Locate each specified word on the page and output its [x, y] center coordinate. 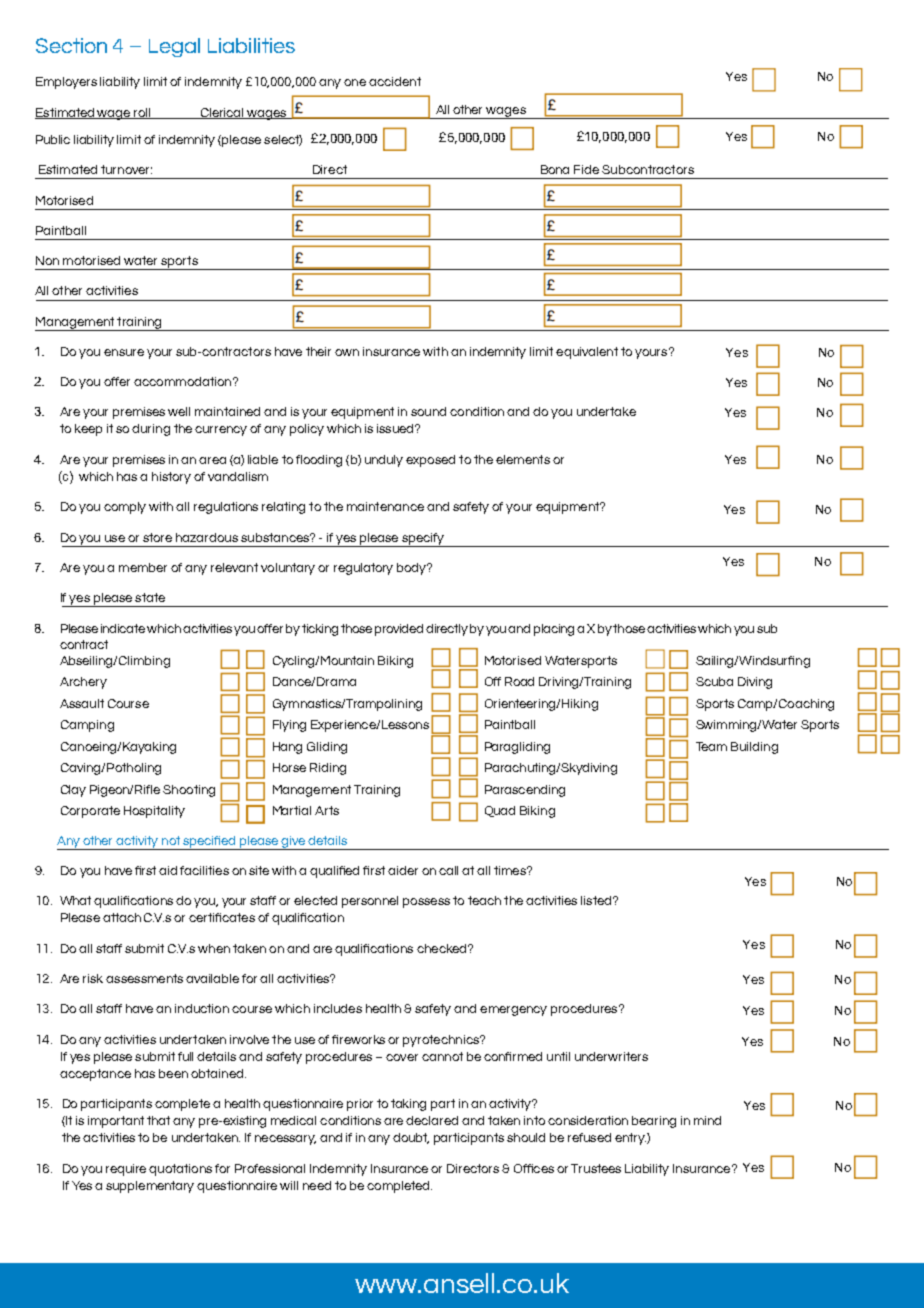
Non [47, 260]
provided [399, 630]
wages [506, 113]
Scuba [714, 681]
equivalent [587, 353]
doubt [411, 1138]
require [126, 1170]
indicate [123, 628]
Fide [586, 169]
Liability [647, 1170]
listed [597, 900]
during [151, 430]
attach [122, 917]
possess [426, 903]
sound [428, 411]
